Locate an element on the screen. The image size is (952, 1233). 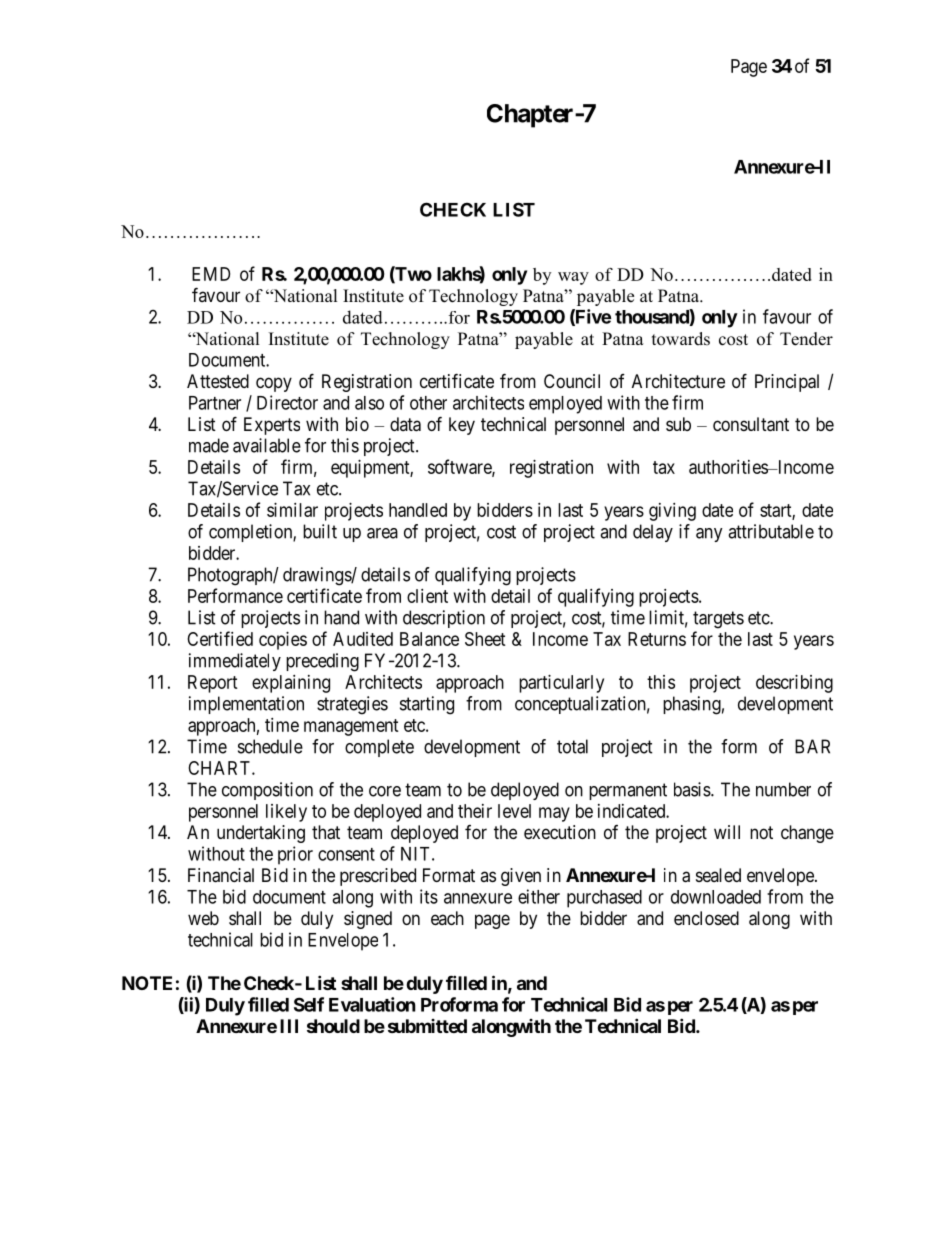
towards is located at coordinates (681, 339).
